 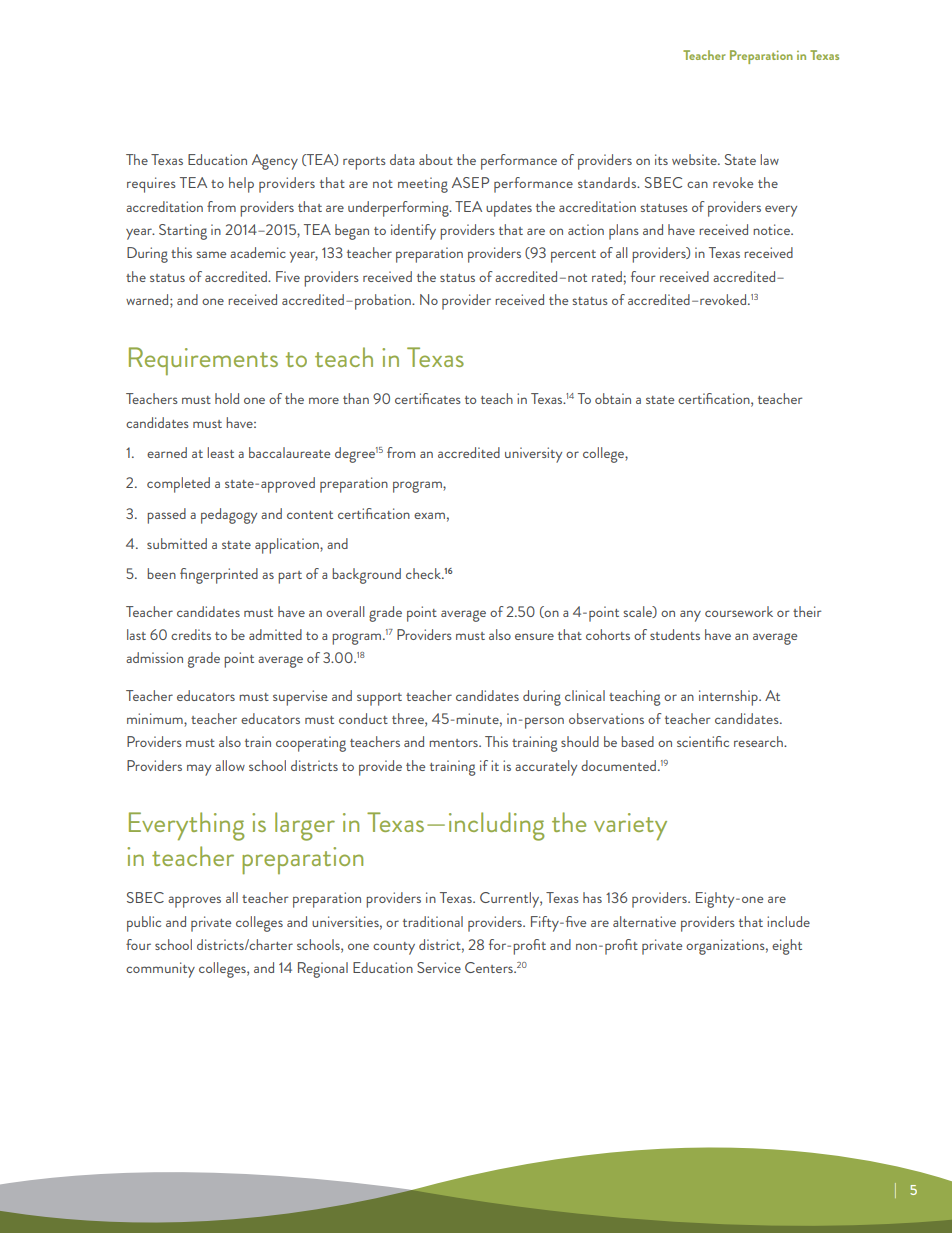 What do you see at coordinates (428, 398) in the screenshot?
I see `certificates` at bounding box center [428, 398].
